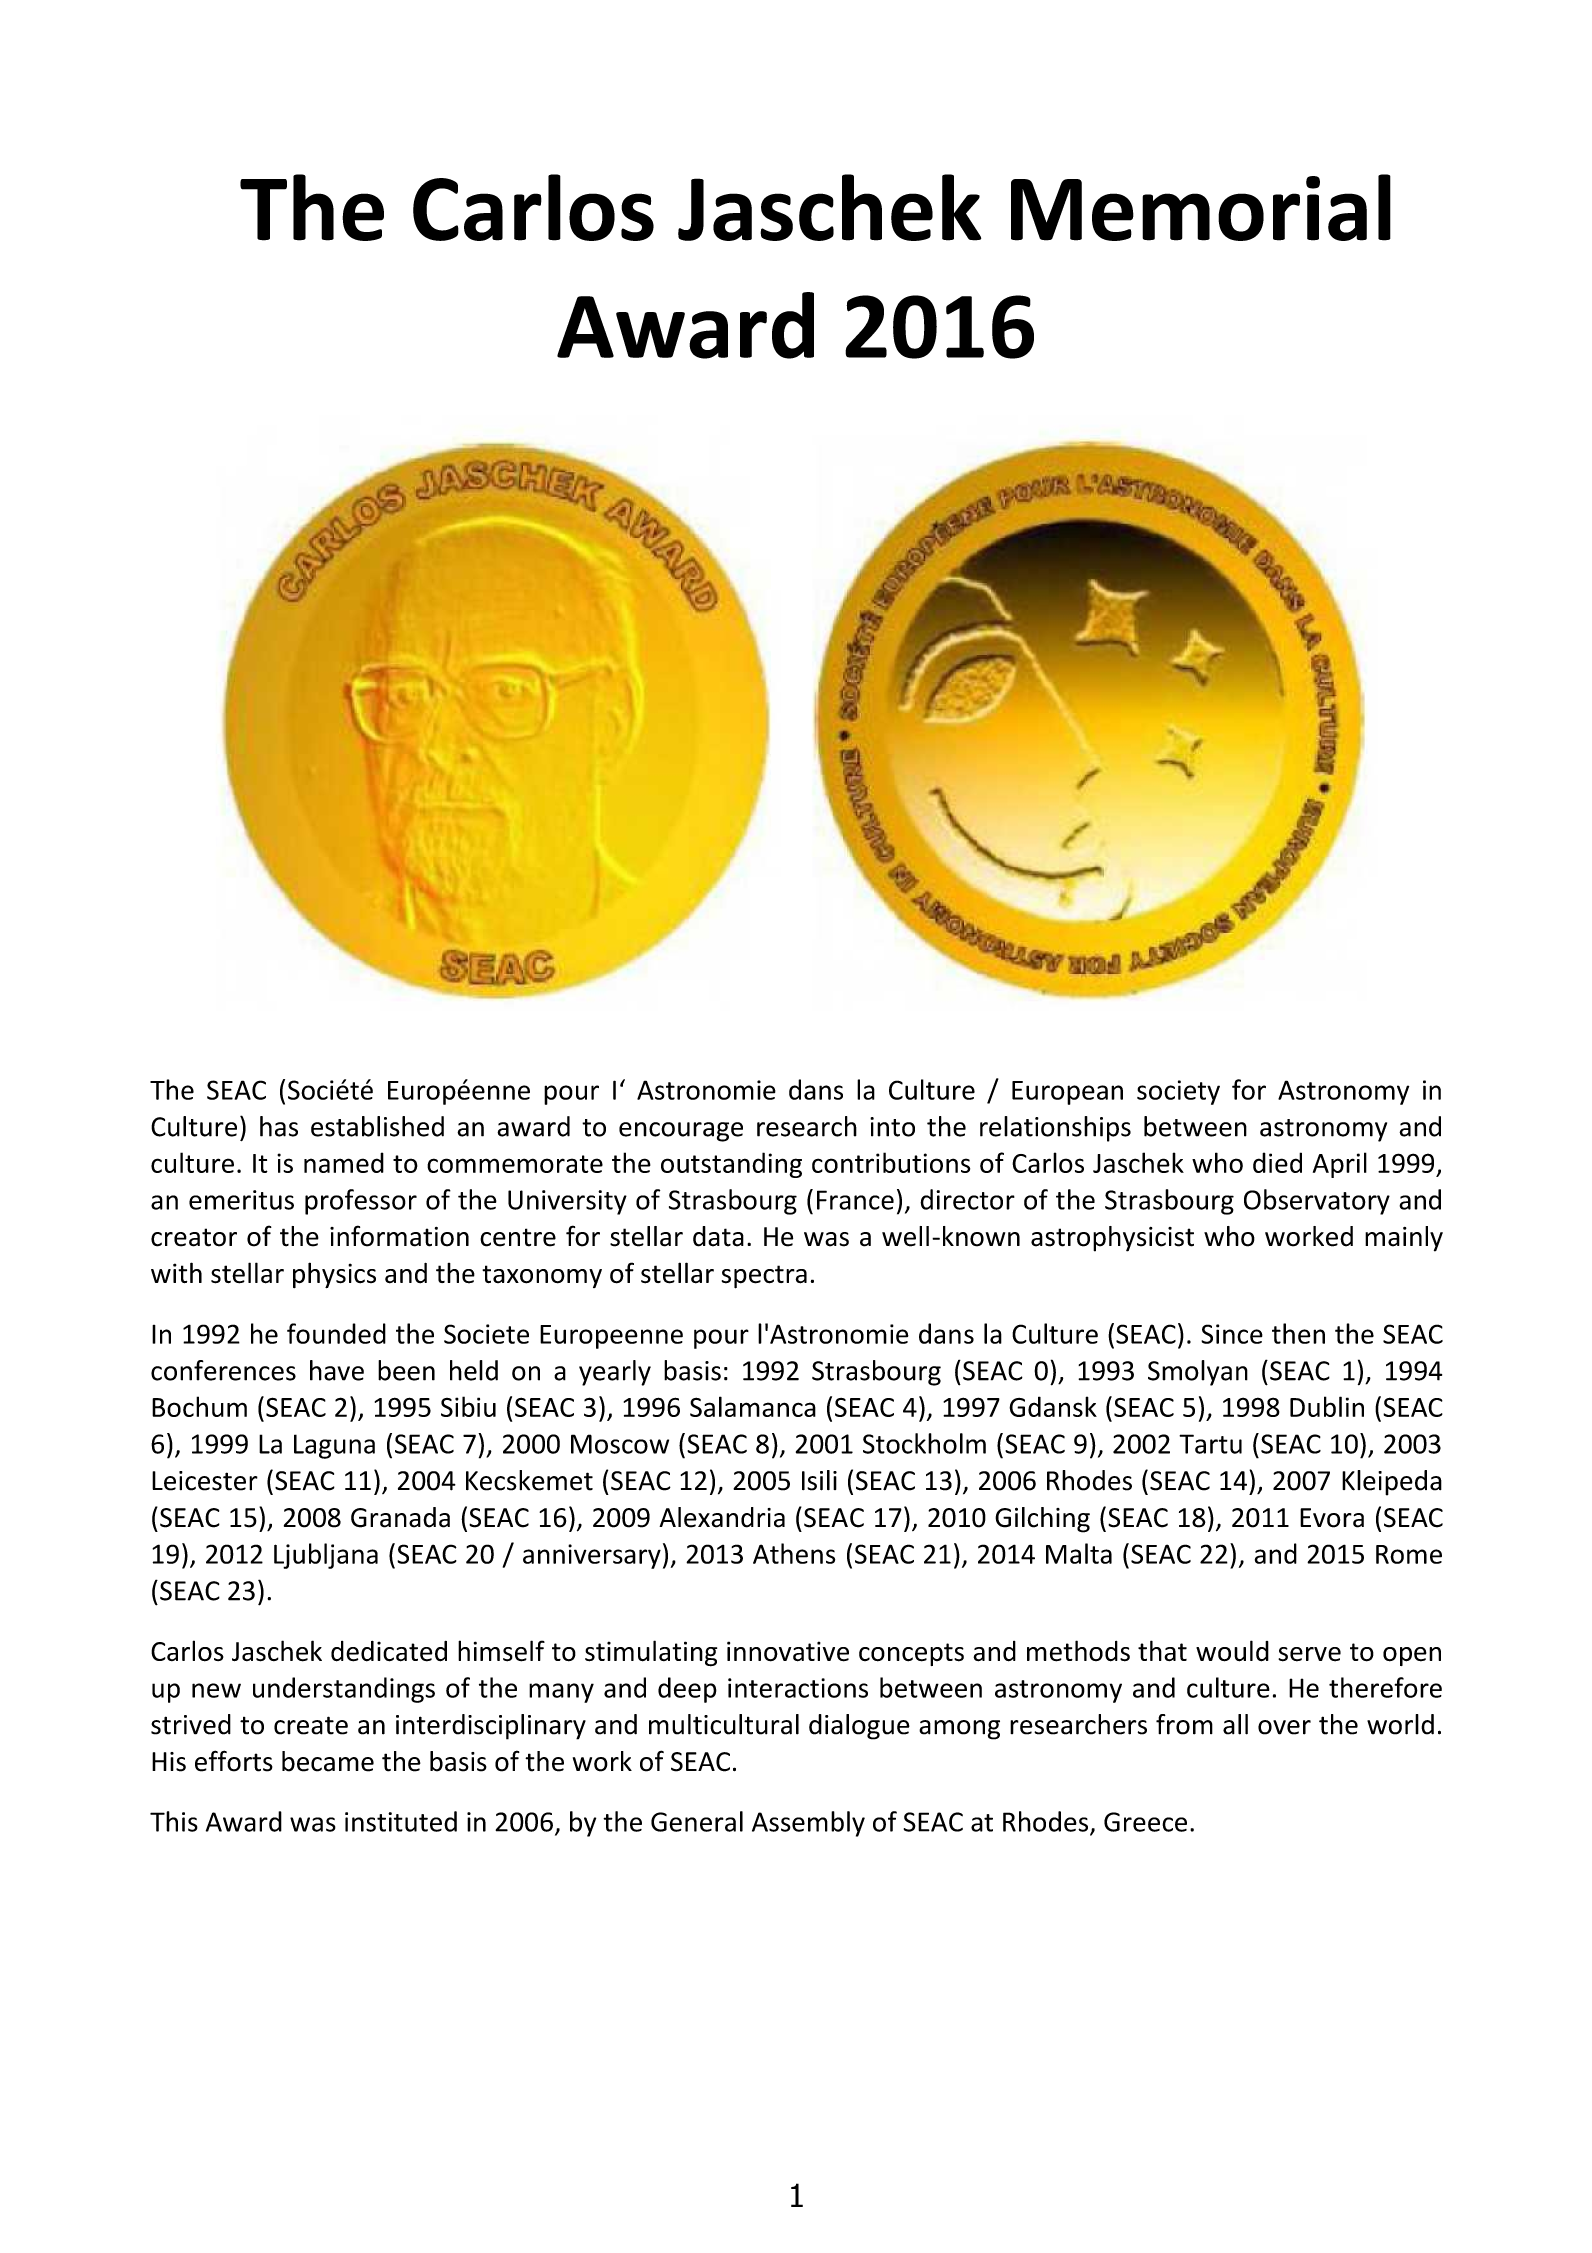 The width and height of the page is (1592, 2253). I want to click on established, so click(377, 1126).
